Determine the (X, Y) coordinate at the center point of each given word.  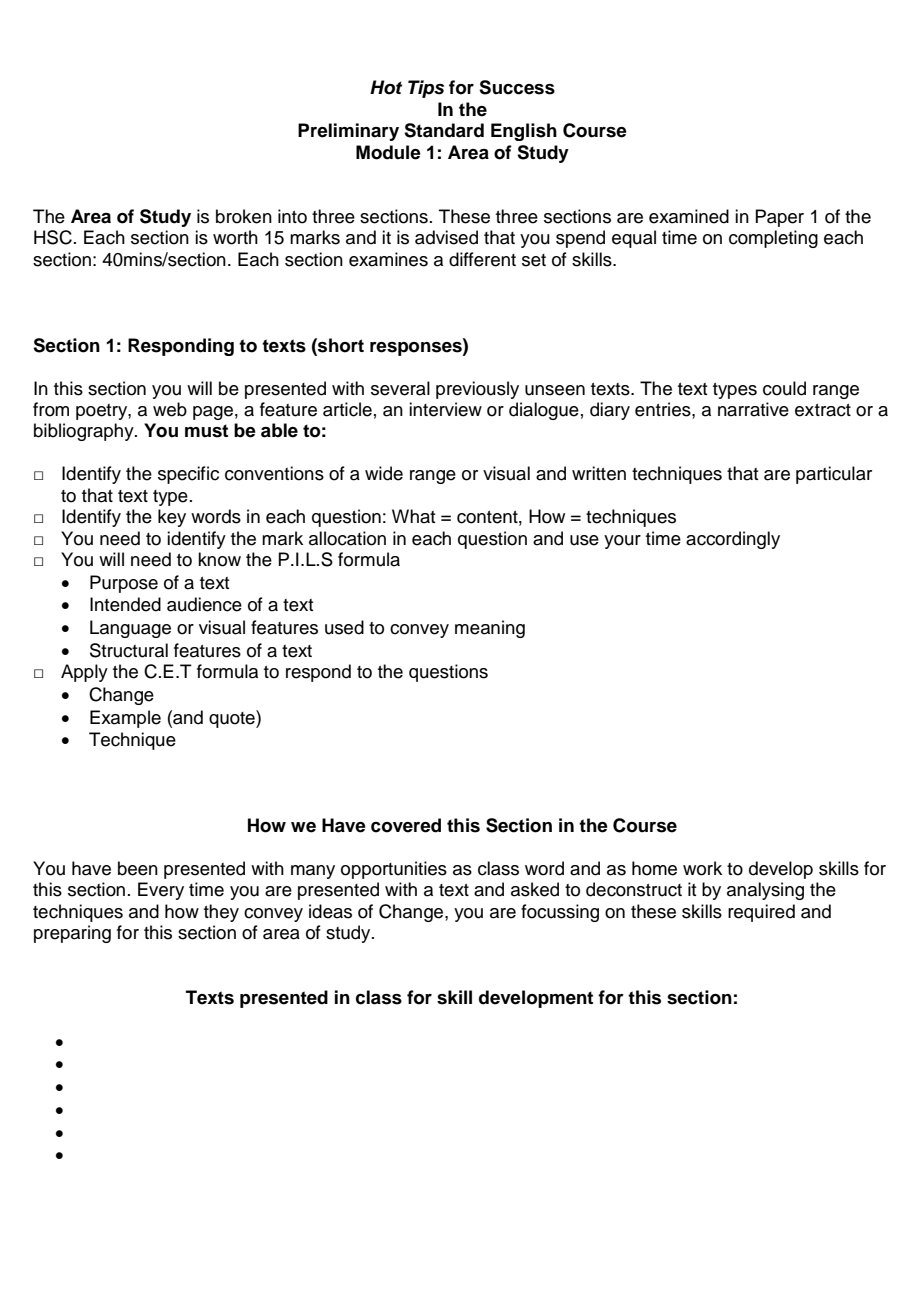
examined (689, 216)
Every (161, 891)
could (784, 388)
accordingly (733, 540)
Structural (129, 650)
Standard (444, 130)
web (170, 409)
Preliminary (348, 132)
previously (477, 390)
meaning (490, 629)
